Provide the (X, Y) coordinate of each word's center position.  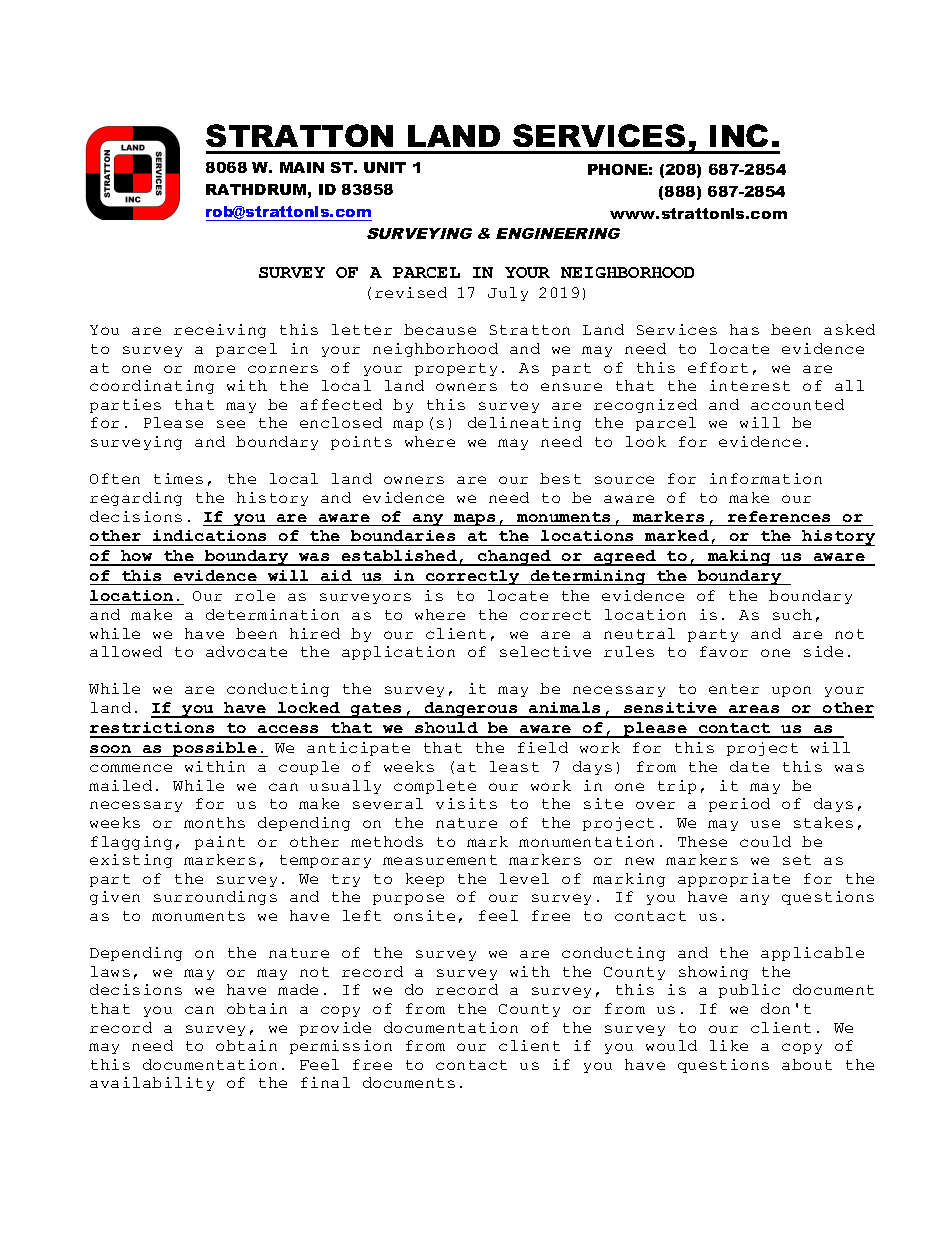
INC (739, 135)
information (766, 478)
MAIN (302, 167)
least (514, 766)
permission (341, 1047)
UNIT (385, 167)
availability (152, 1084)
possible (215, 749)
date (749, 766)
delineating (524, 424)
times (178, 478)
